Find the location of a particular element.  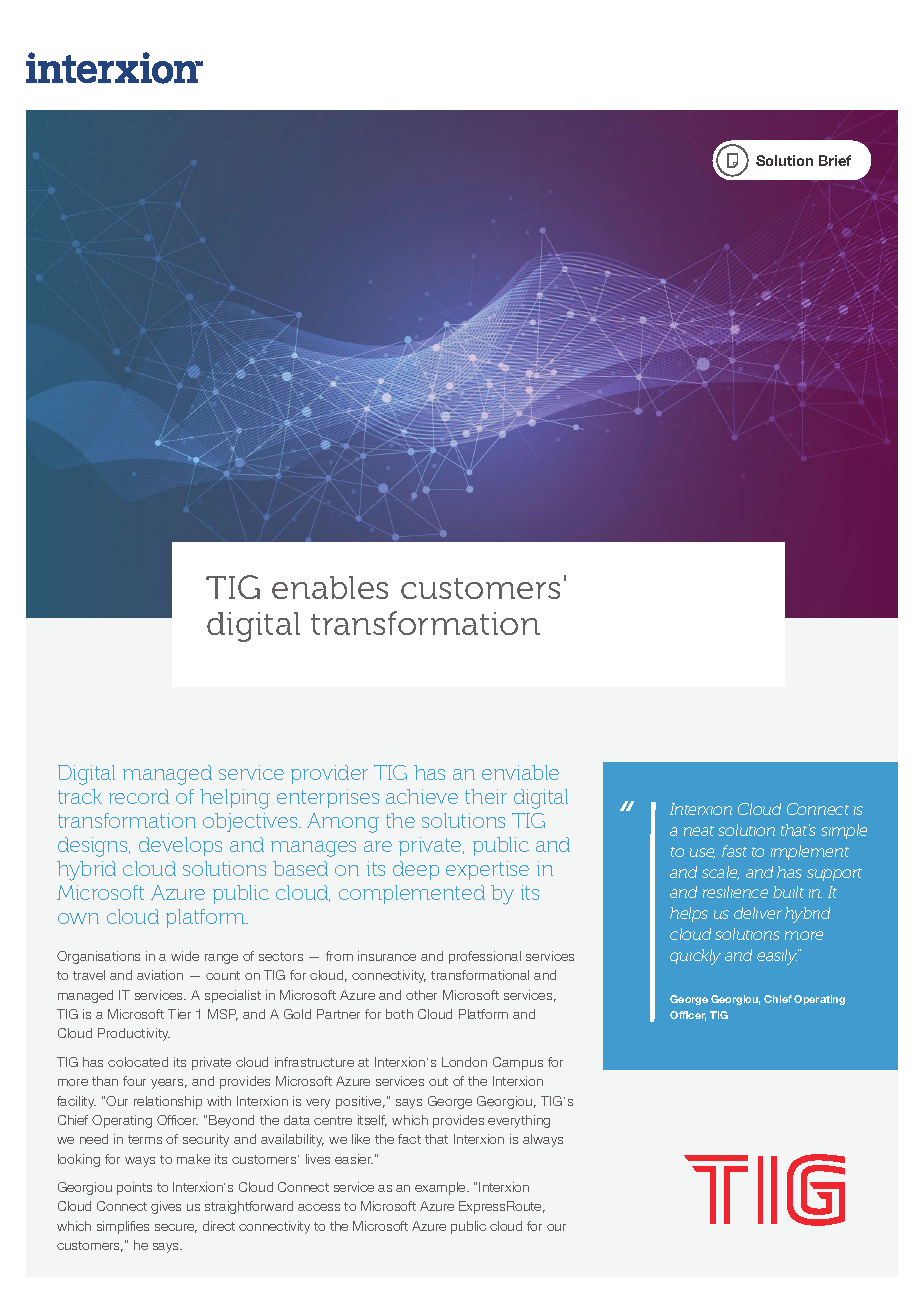

enables is located at coordinates (330, 587).
